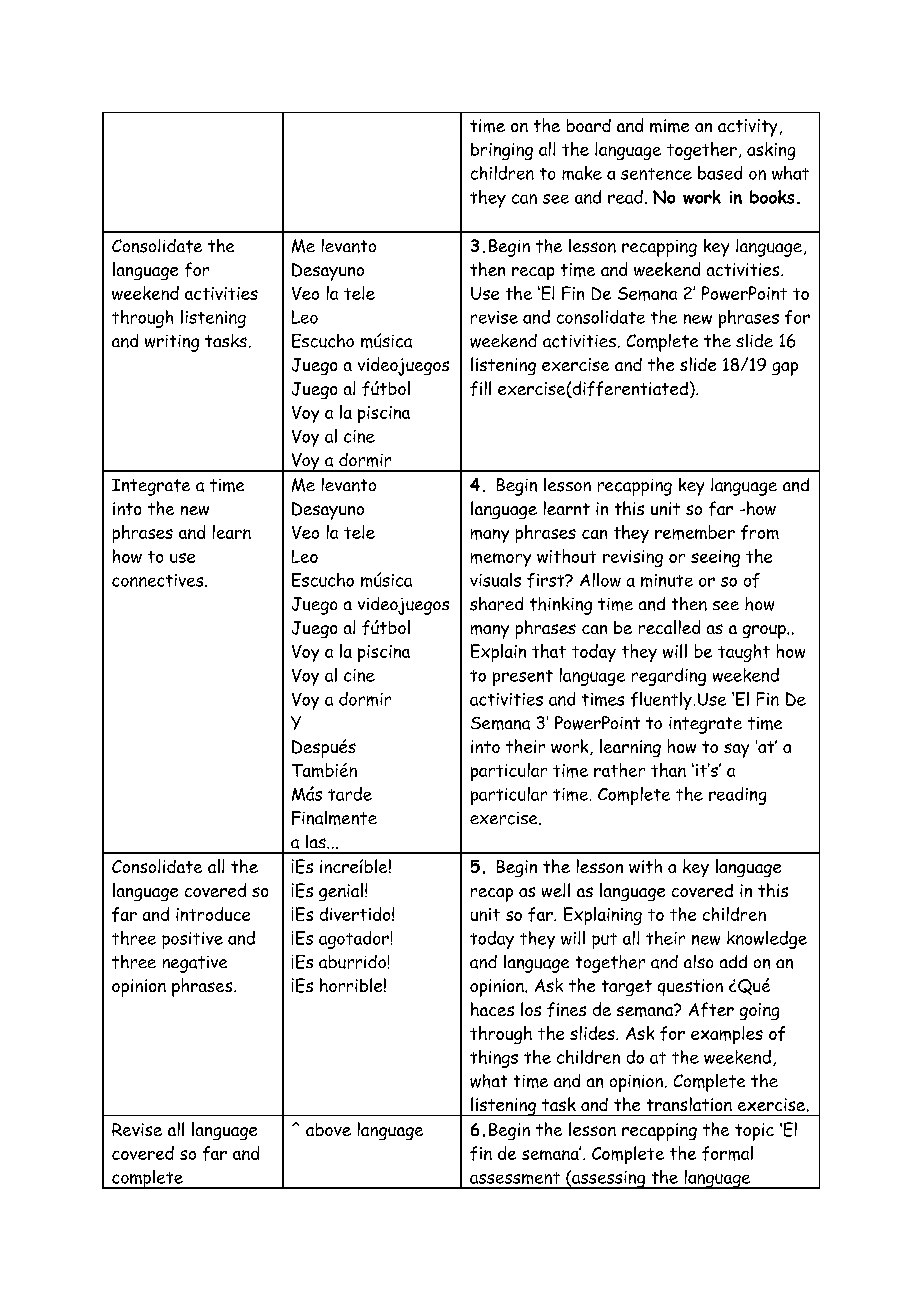  I want to click on translation, so click(689, 1104).
